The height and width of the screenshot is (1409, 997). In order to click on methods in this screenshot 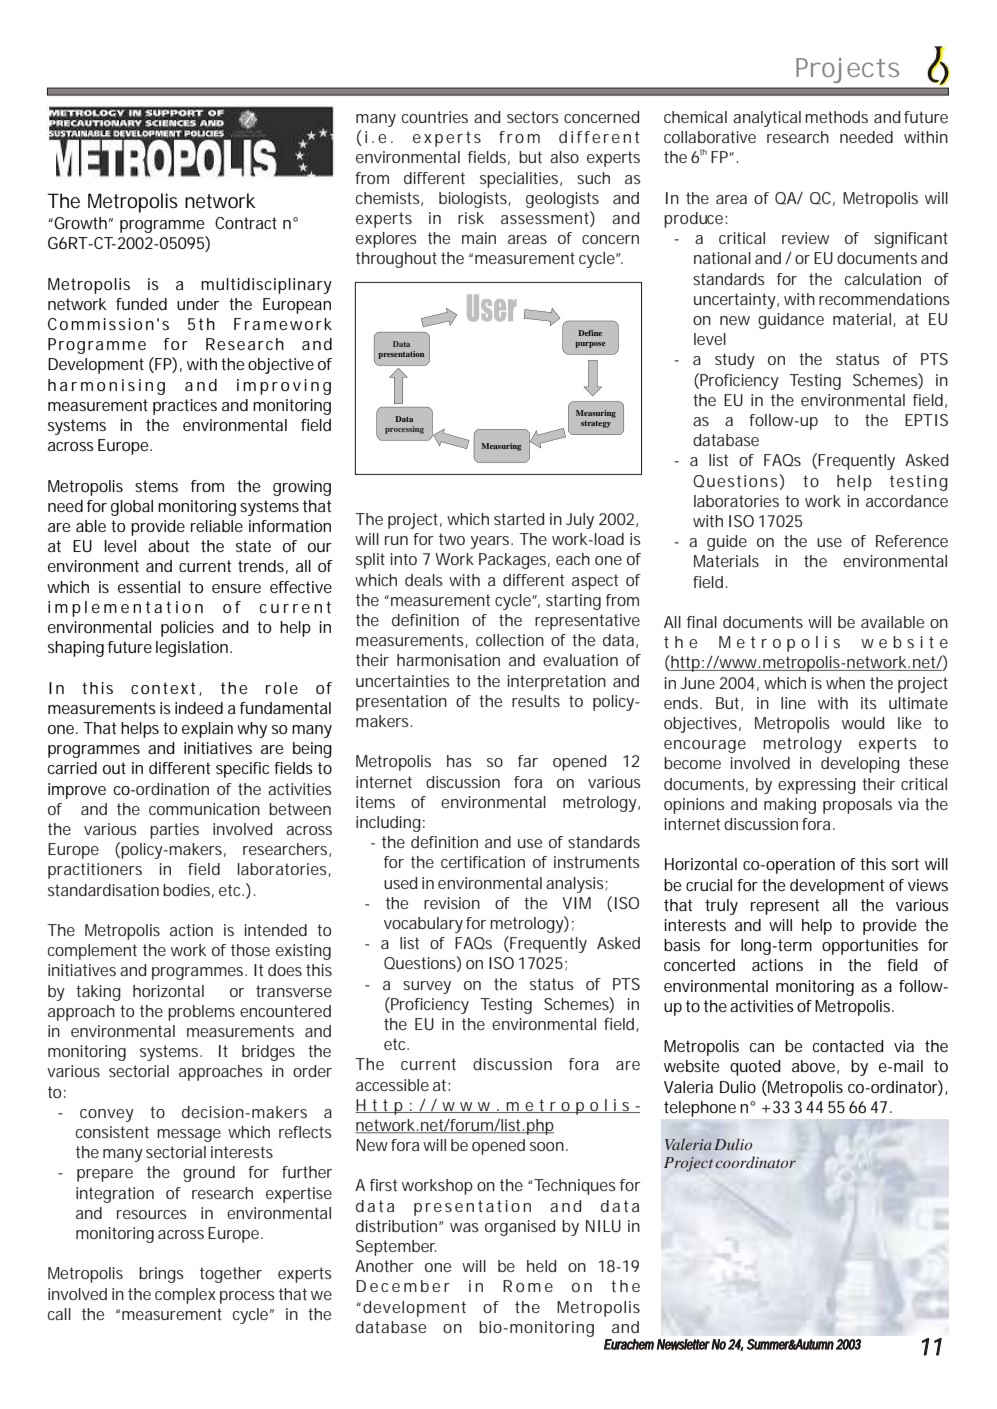, I will do `click(836, 117)`.
